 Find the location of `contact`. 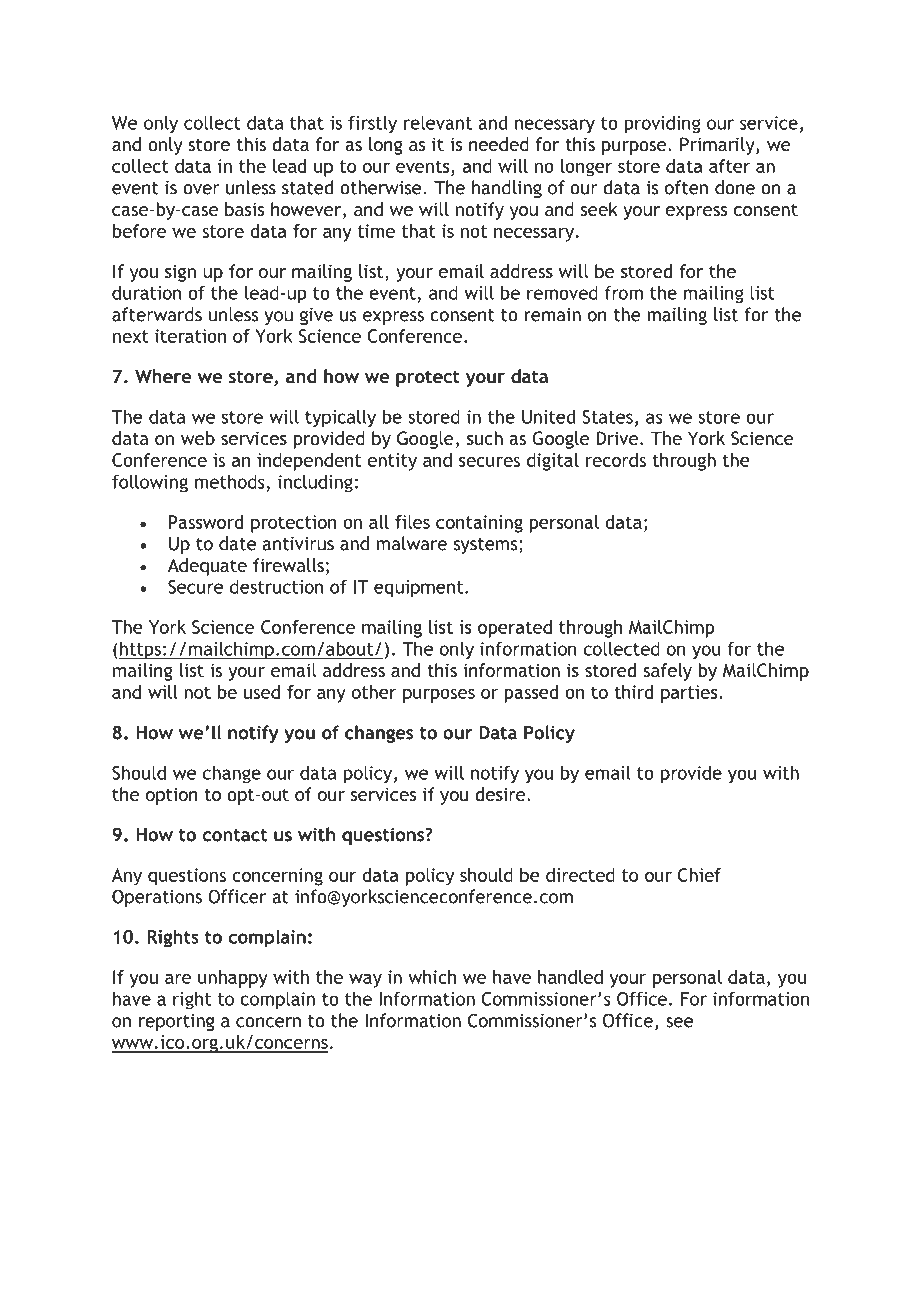

contact is located at coordinates (235, 835).
